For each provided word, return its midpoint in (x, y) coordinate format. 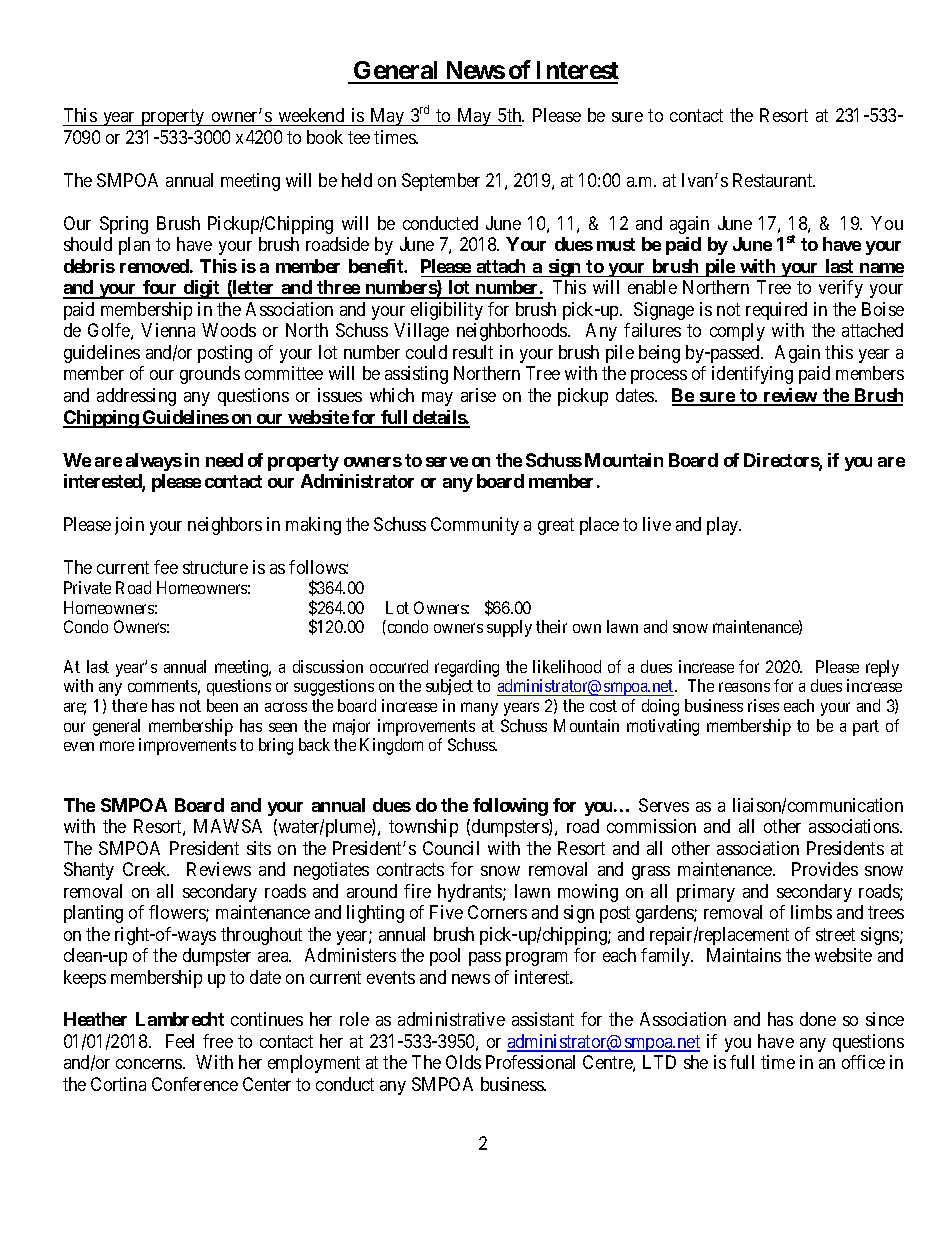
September (441, 182)
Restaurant (774, 180)
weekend (311, 117)
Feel (180, 1041)
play (724, 526)
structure (215, 567)
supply (509, 628)
